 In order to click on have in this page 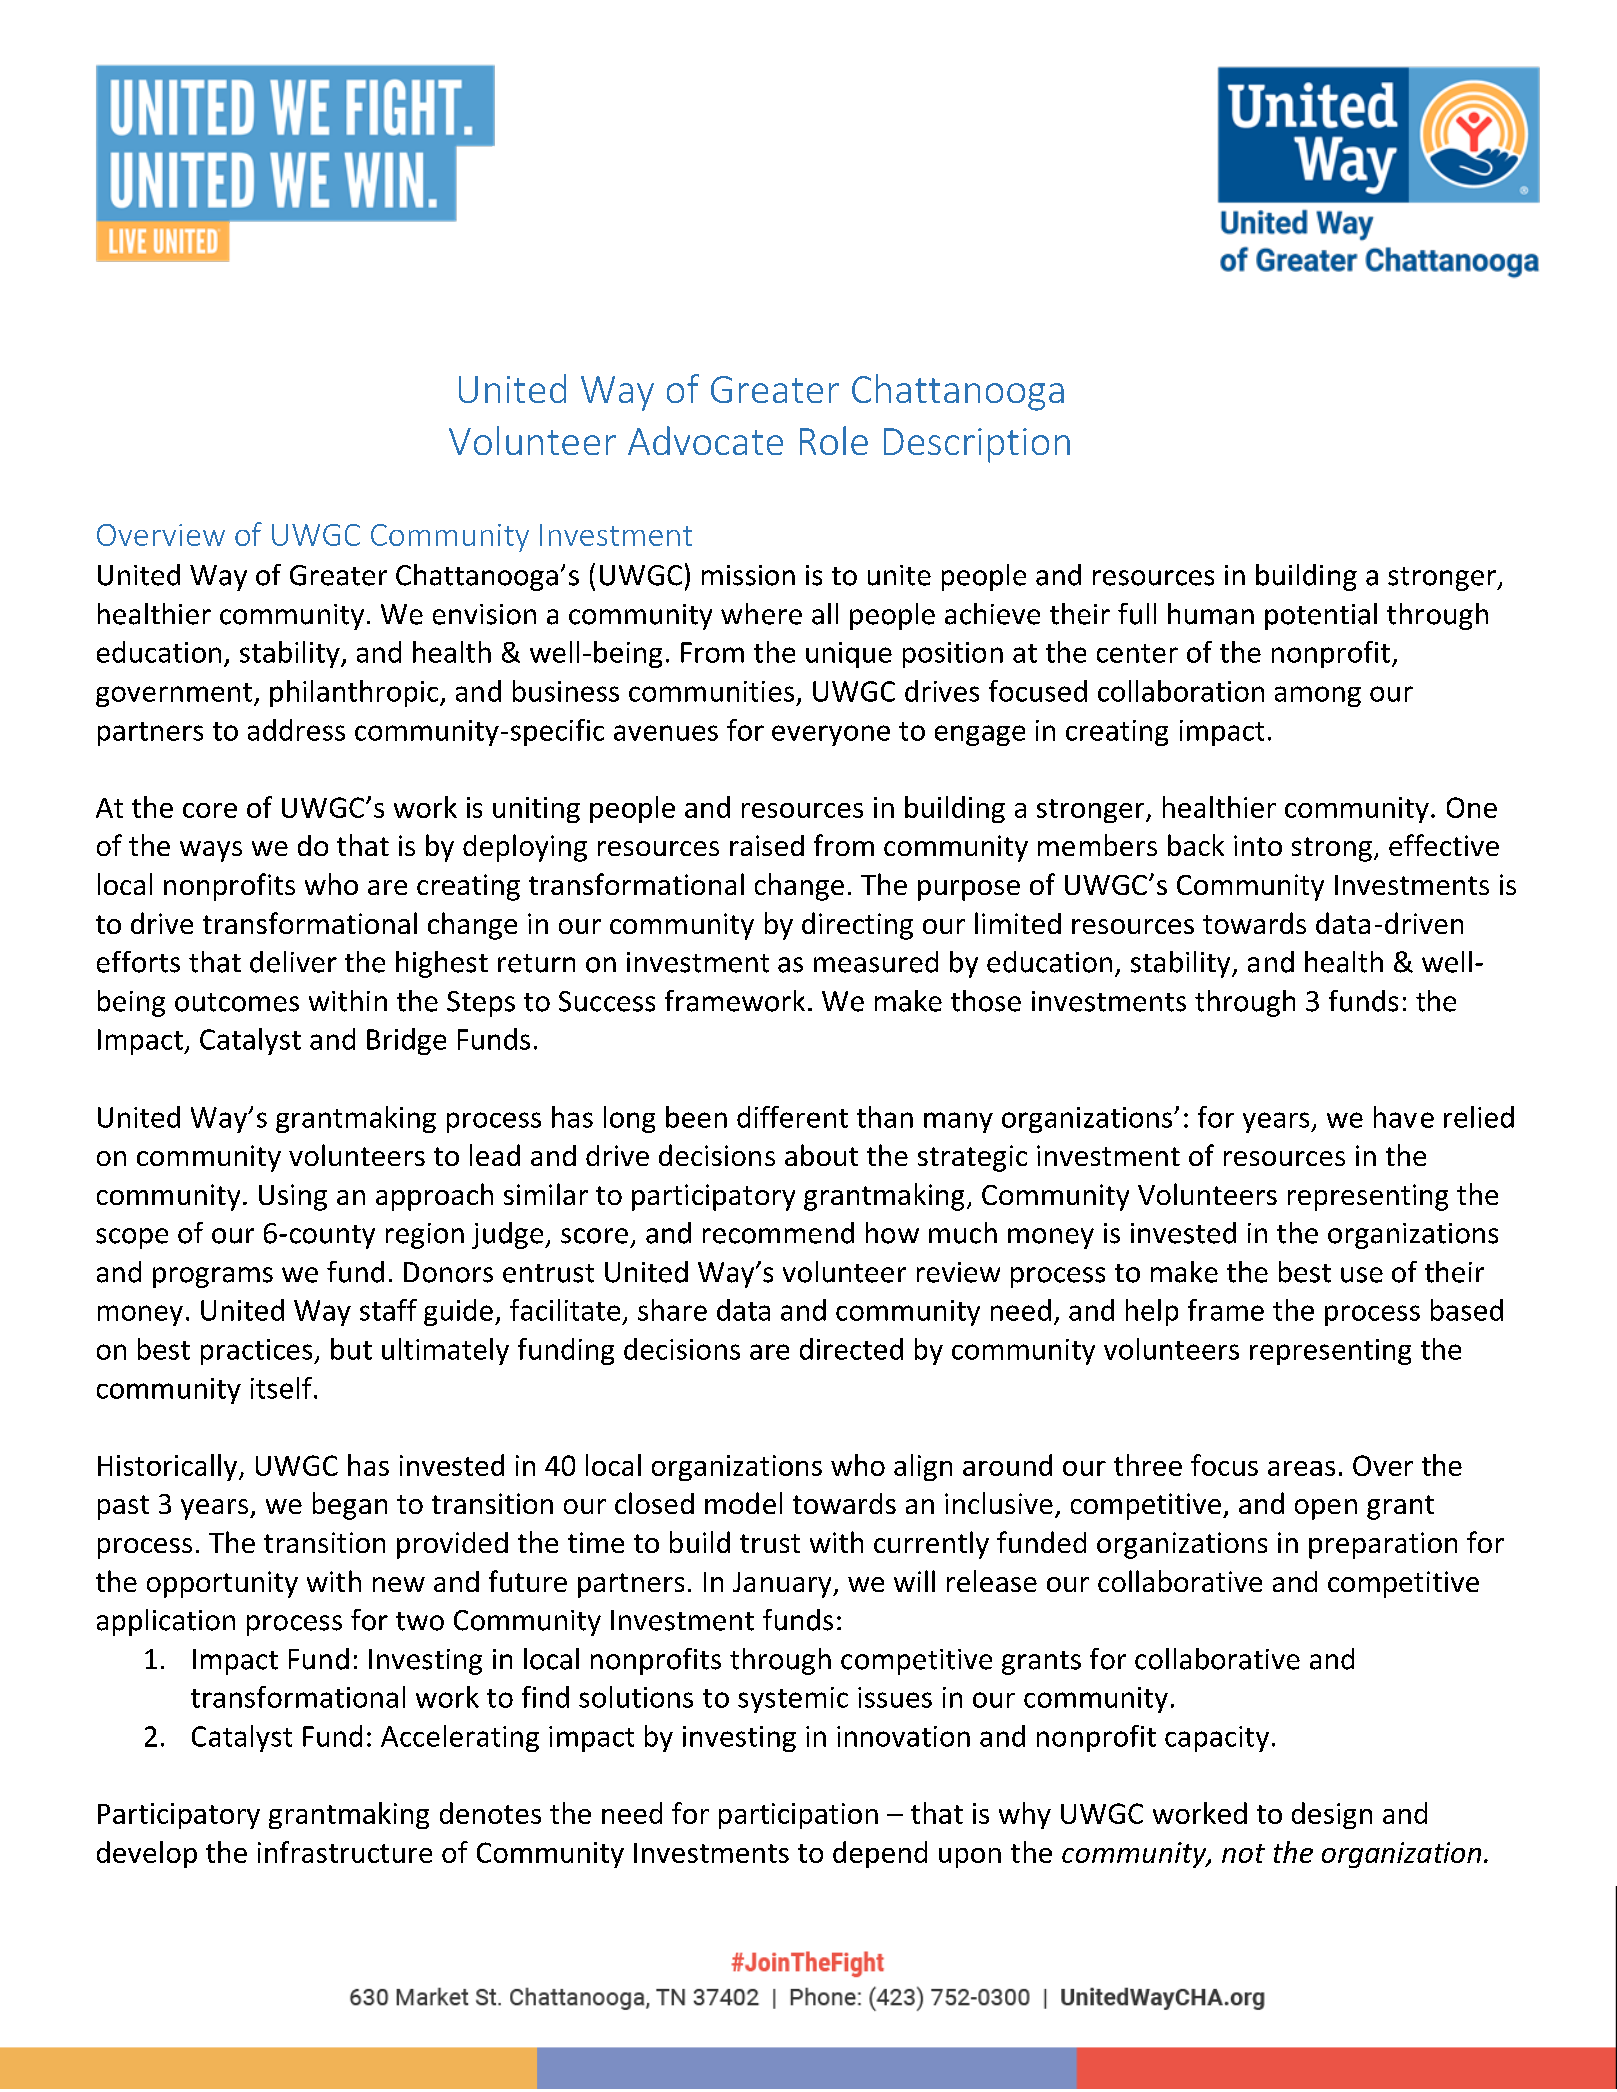, I will do `click(1404, 1117)`.
